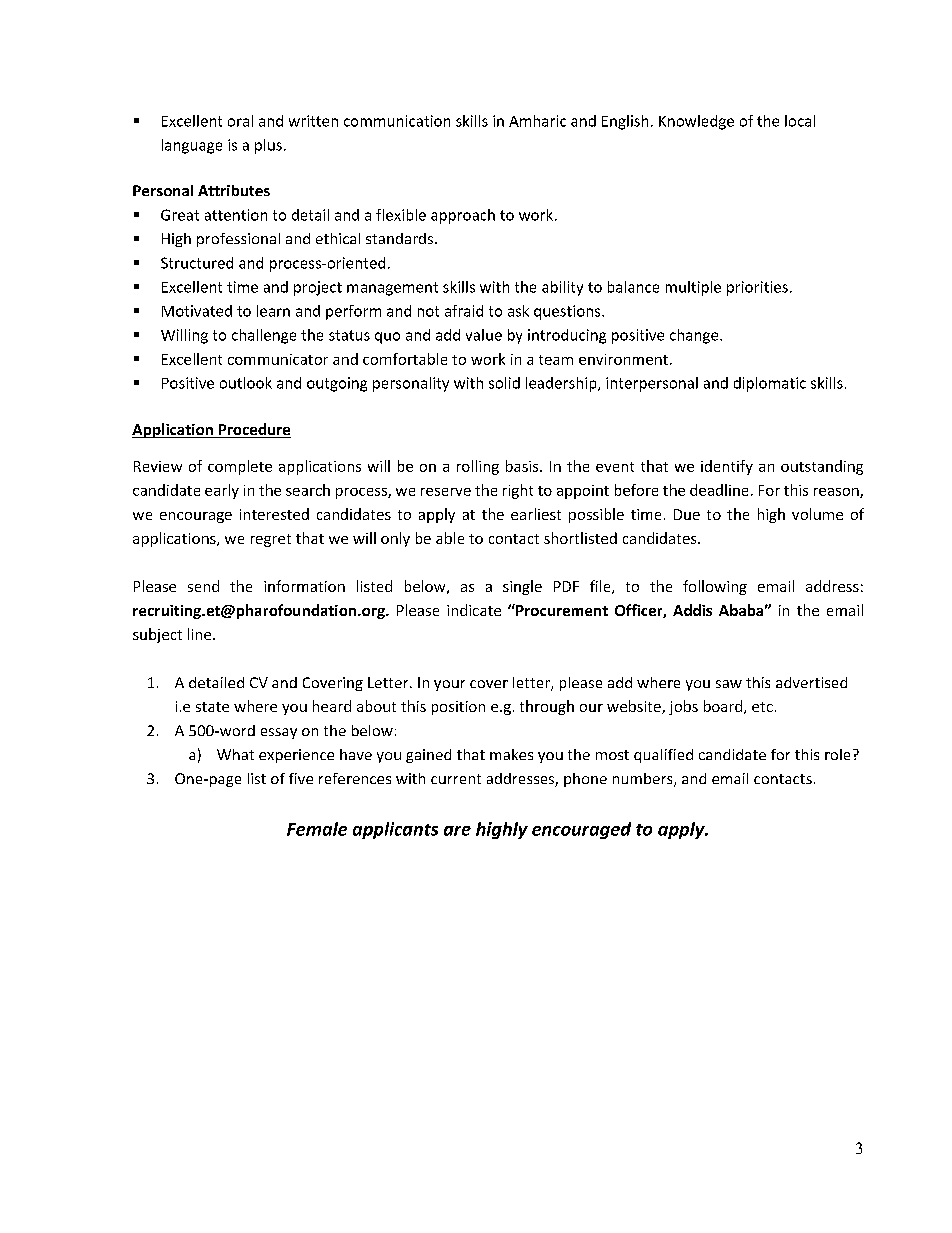 This document has width=952, height=1233. I want to click on plus, so click(268, 146).
